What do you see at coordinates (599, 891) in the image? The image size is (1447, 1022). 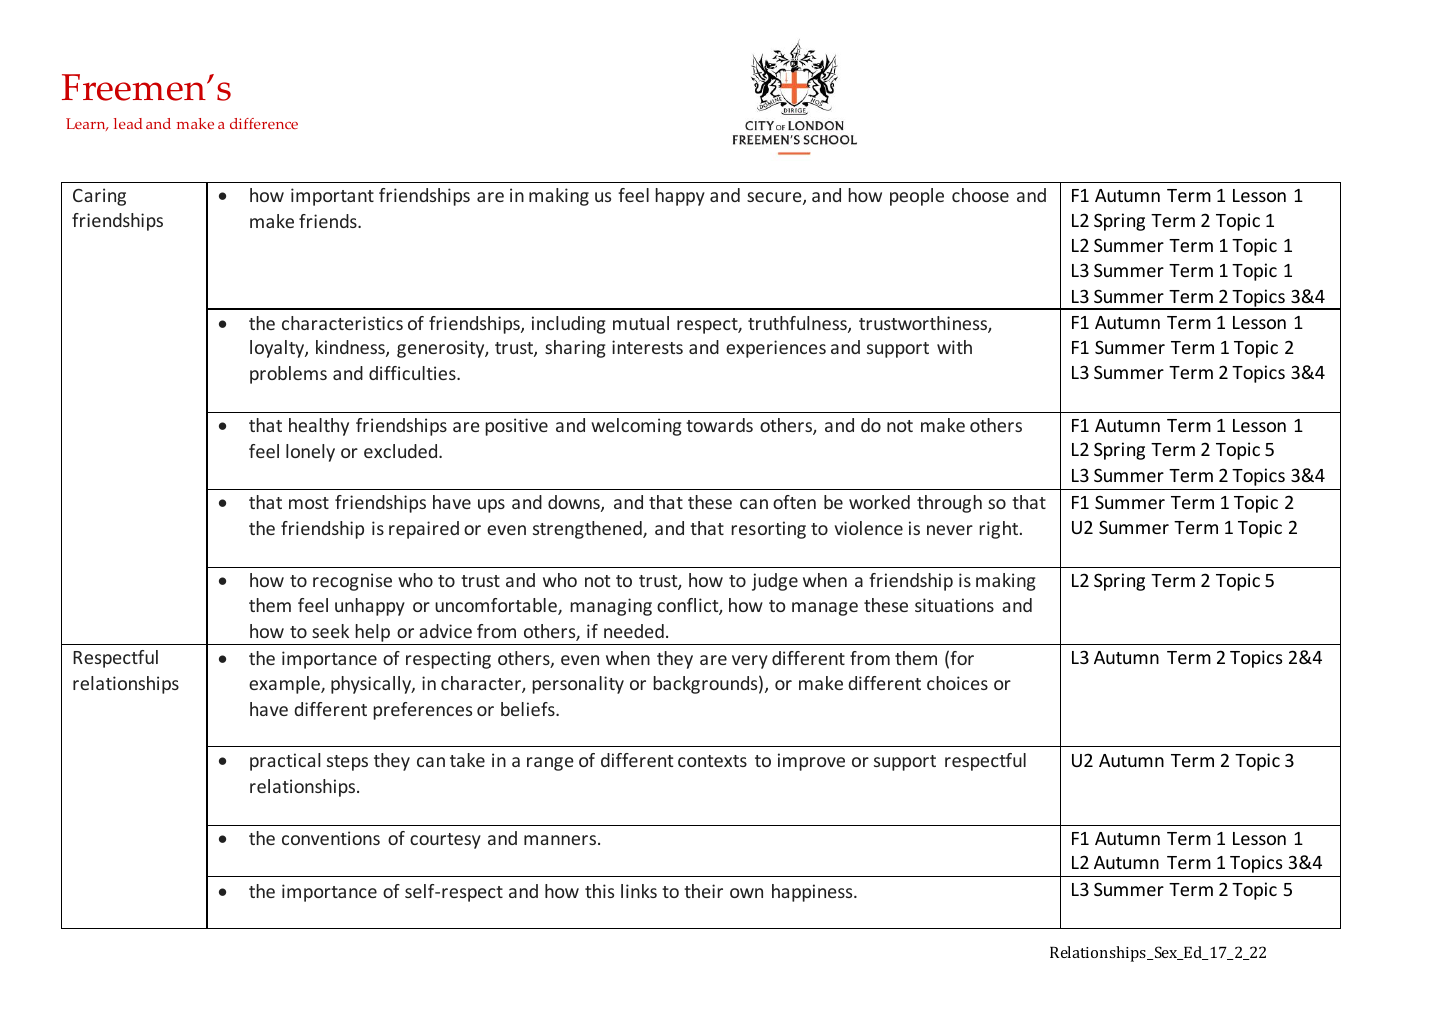 I see `this` at bounding box center [599, 891].
